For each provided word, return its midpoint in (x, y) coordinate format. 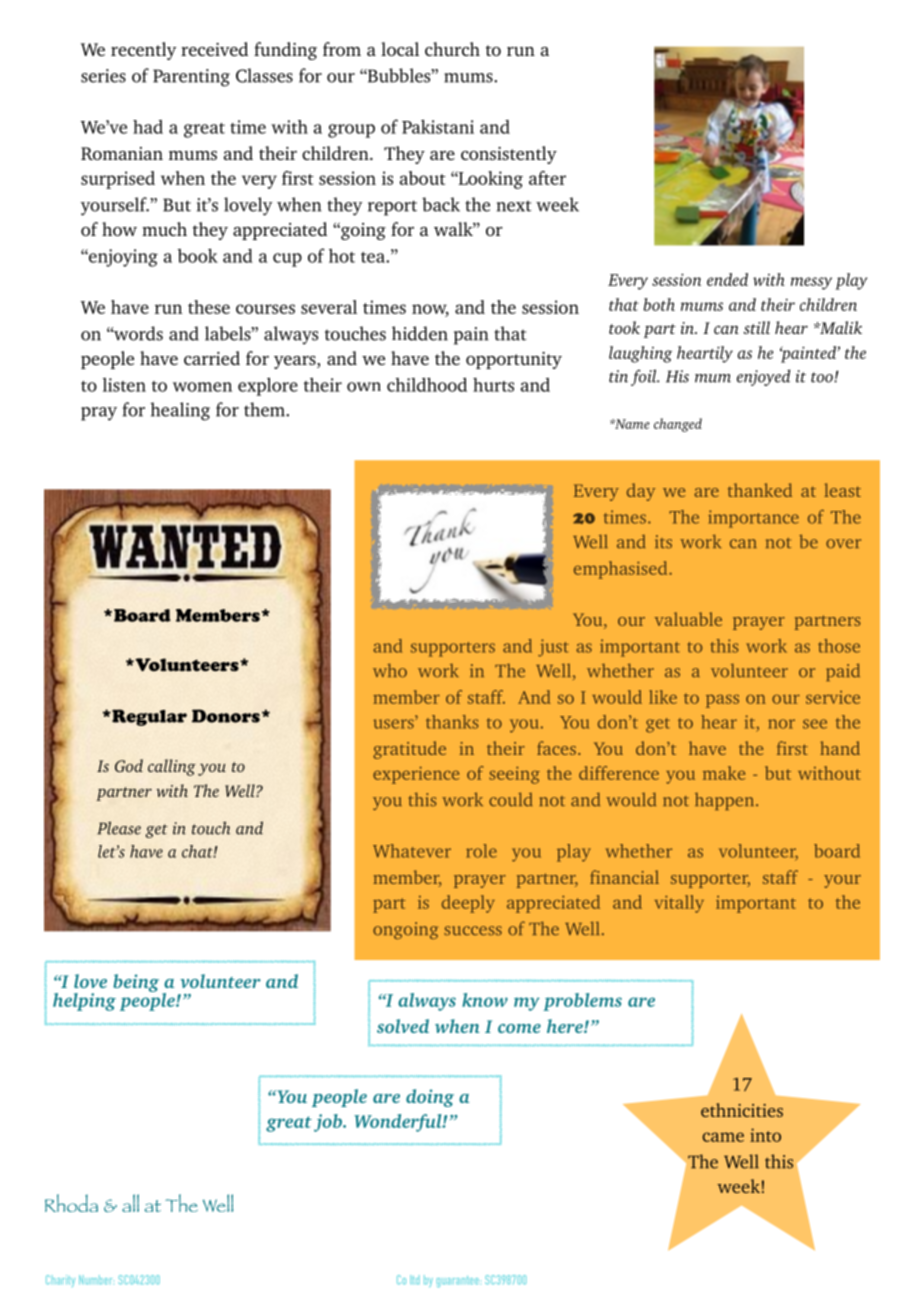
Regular (148, 717)
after (547, 178)
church (452, 49)
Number (95, 1279)
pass (722, 701)
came (723, 1137)
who (390, 670)
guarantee (458, 1281)
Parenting (191, 78)
